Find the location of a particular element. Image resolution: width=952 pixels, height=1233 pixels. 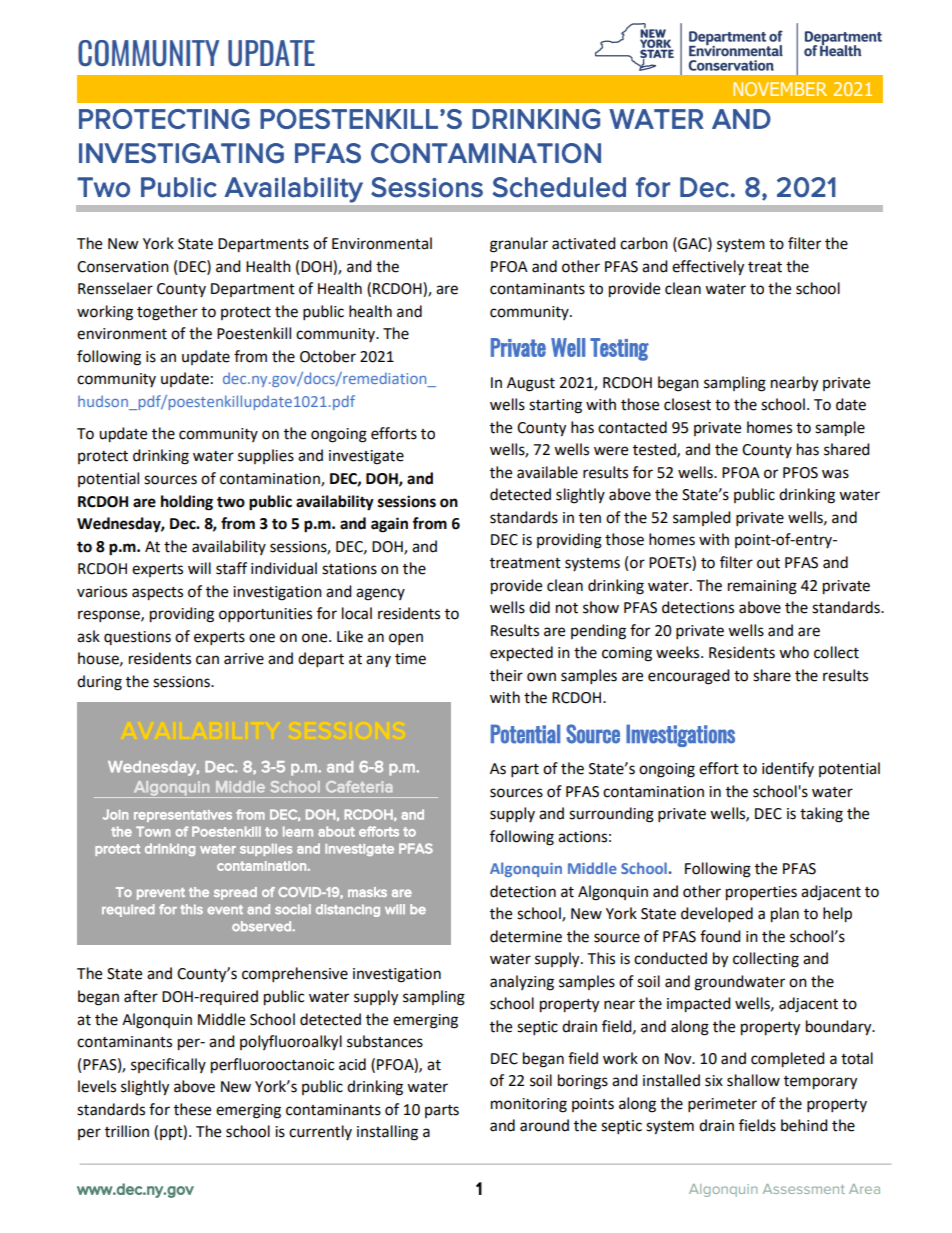

remaining is located at coordinates (762, 587).
